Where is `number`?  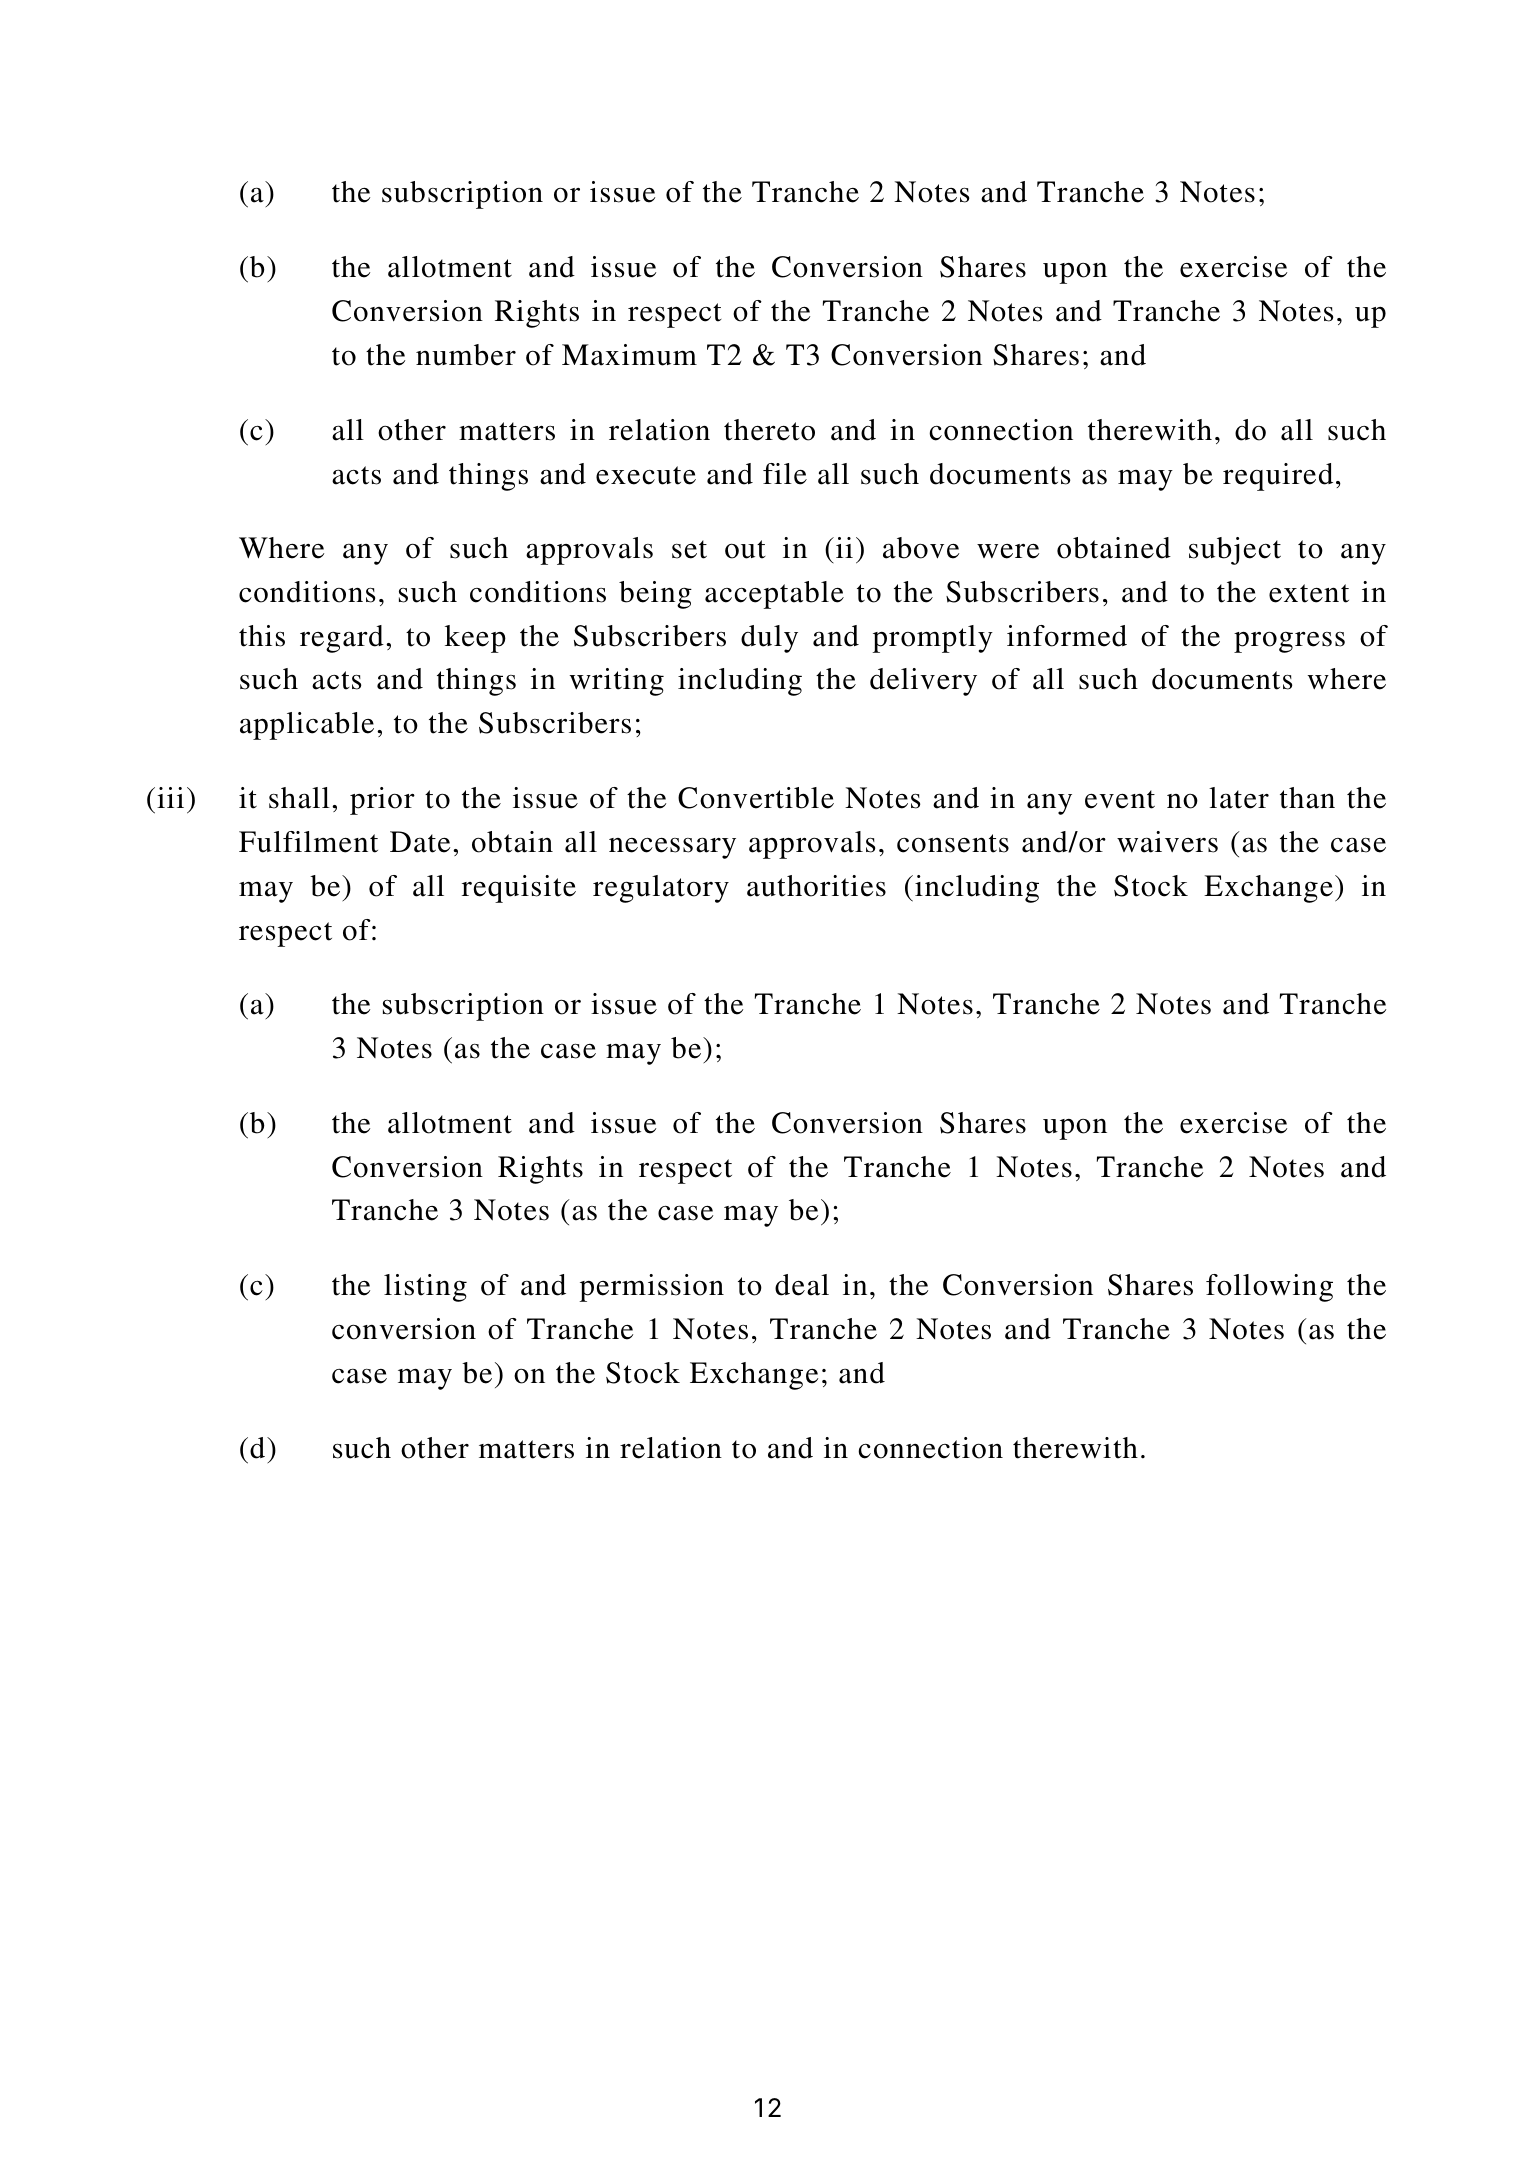 number is located at coordinates (466, 355).
